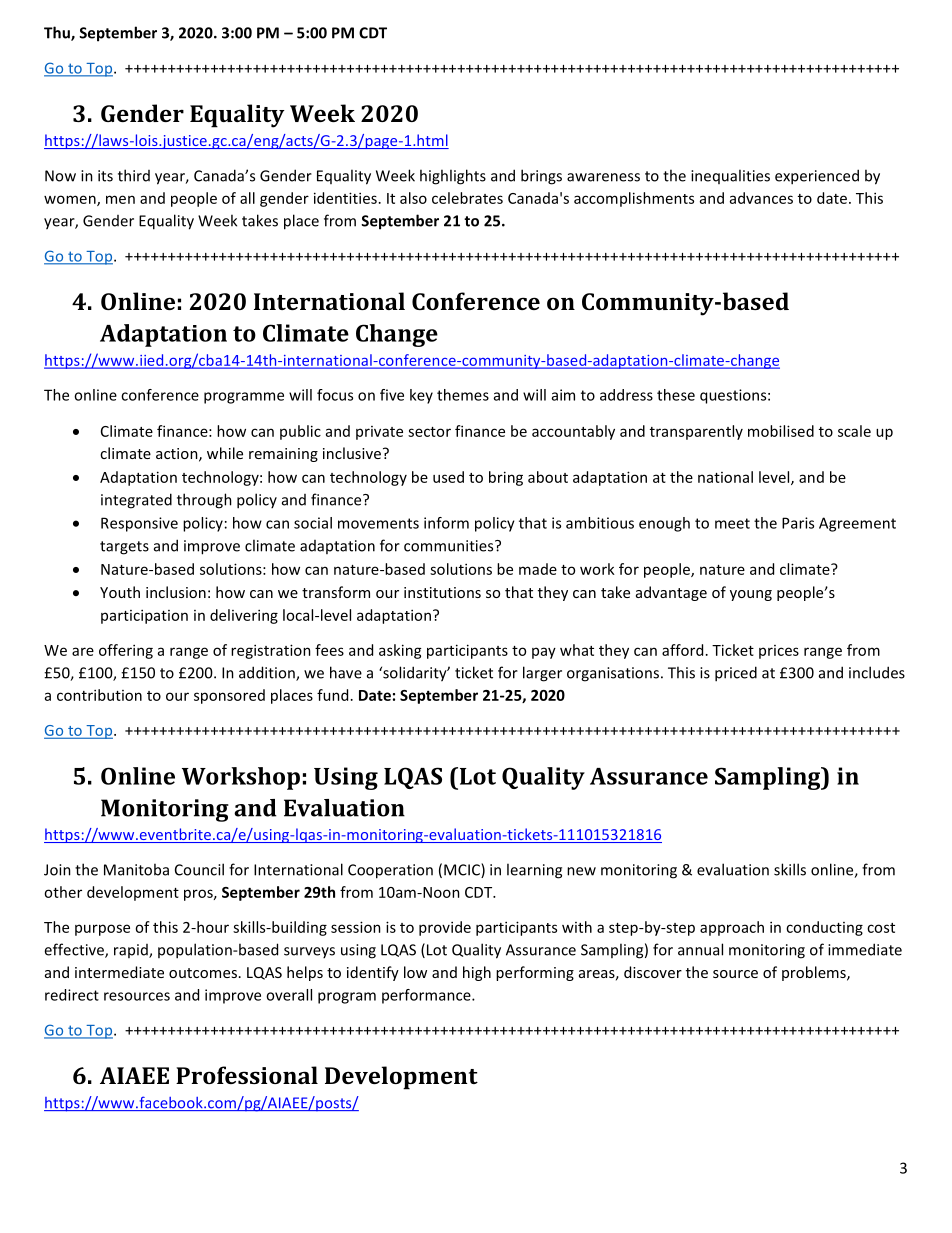 Image resolution: width=952 pixels, height=1233 pixels. I want to click on communities, so click(450, 546).
